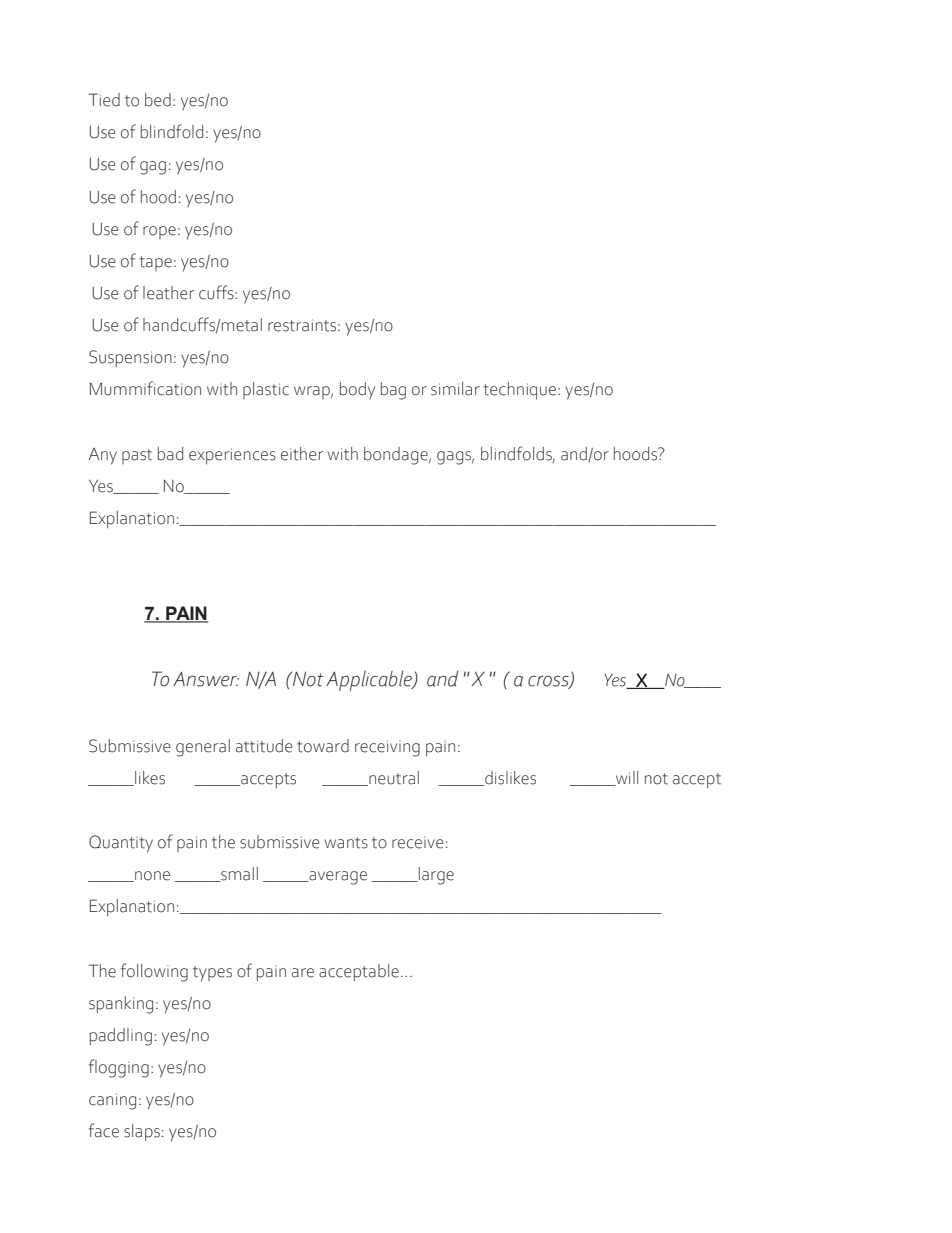 Image resolution: width=952 pixels, height=1233 pixels. What do you see at coordinates (418, 843) in the screenshot?
I see `receive` at bounding box center [418, 843].
